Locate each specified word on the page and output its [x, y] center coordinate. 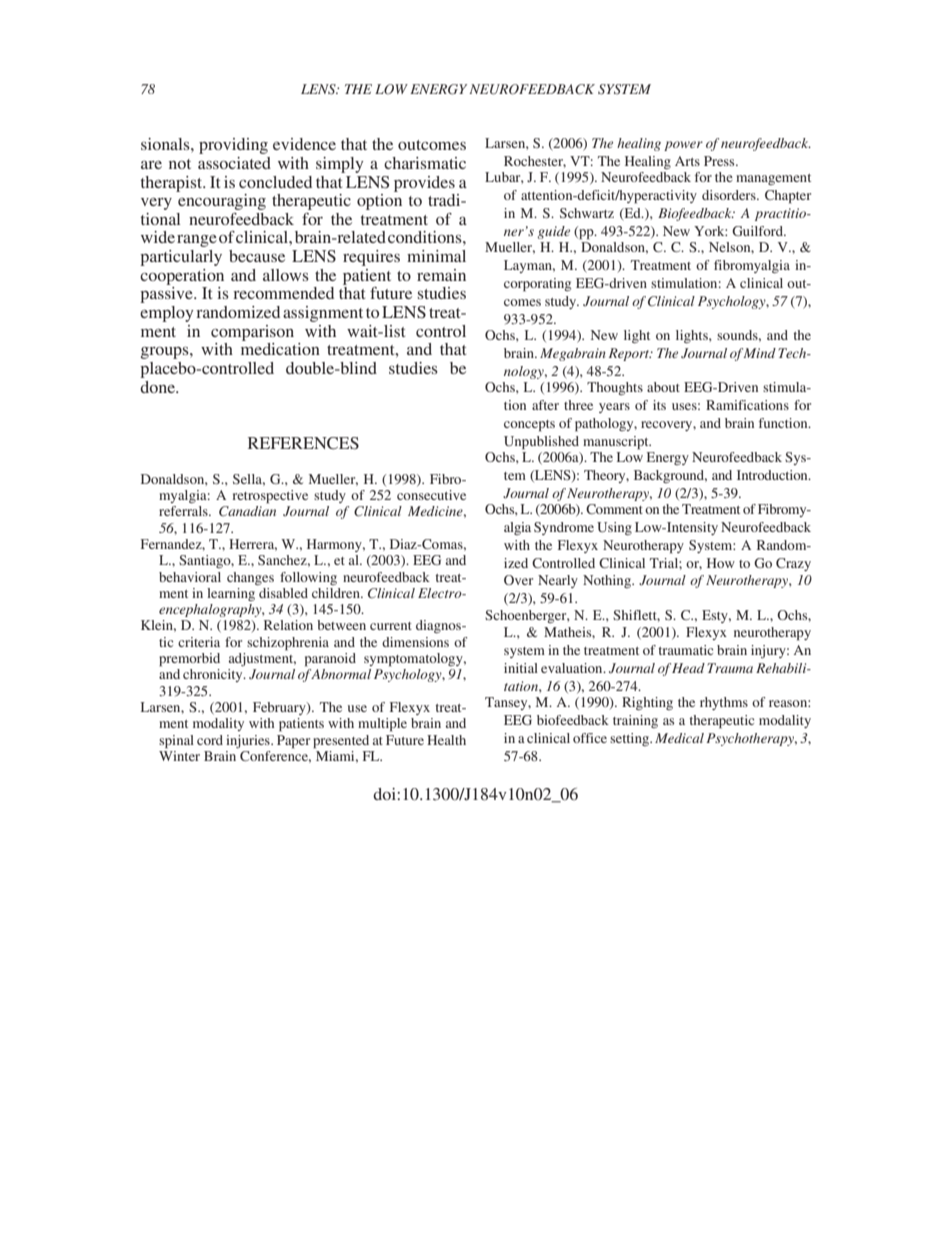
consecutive [431, 495]
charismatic [425, 163]
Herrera [253, 545]
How [721, 563]
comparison [252, 333]
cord [210, 740]
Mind [759, 353]
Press [720, 161]
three [578, 405]
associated [234, 163]
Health [446, 740]
